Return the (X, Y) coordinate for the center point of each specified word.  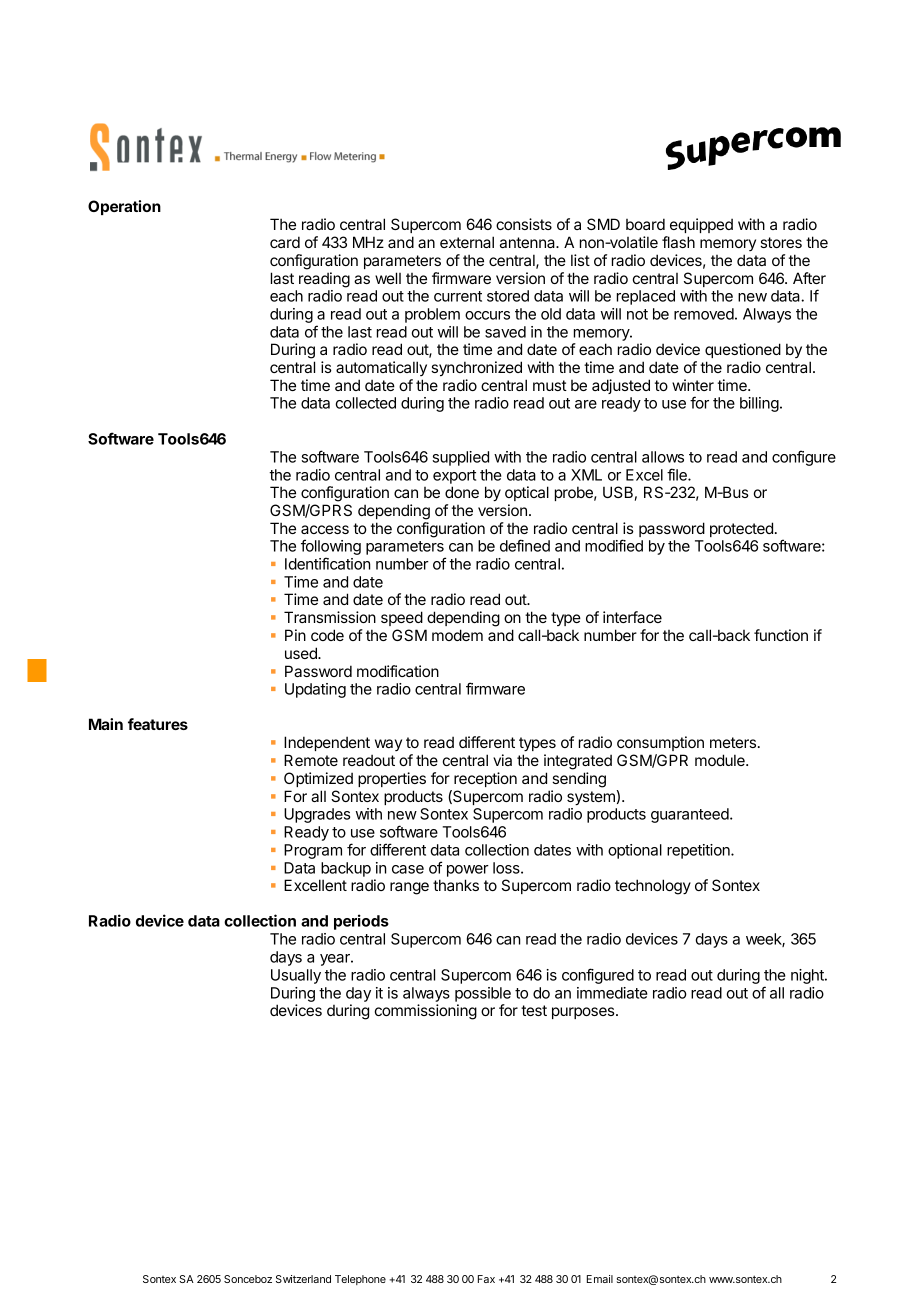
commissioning (426, 1012)
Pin (295, 635)
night (808, 976)
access (325, 529)
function (781, 635)
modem (457, 635)
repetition (699, 851)
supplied (460, 458)
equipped (701, 225)
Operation (124, 207)
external (467, 242)
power (468, 871)
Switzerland (303, 1279)
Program (313, 851)
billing (759, 404)
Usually (296, 976)
